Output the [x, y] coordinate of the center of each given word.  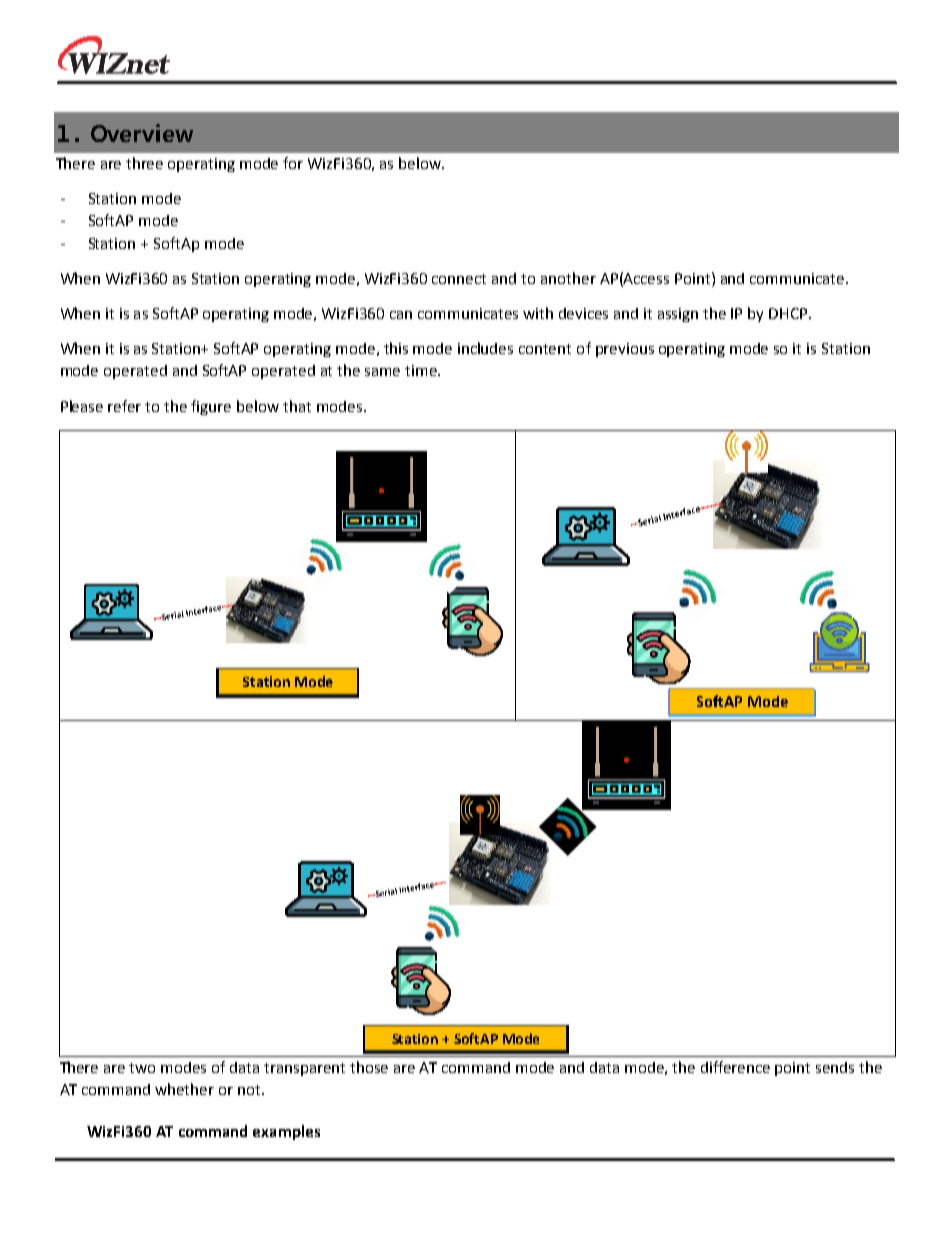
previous [625, 350]
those [369, 1067]
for [293, 163]
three [144, 163]
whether [184, 1089]
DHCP [789, 313]
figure [211, 407]
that [297, 406]
